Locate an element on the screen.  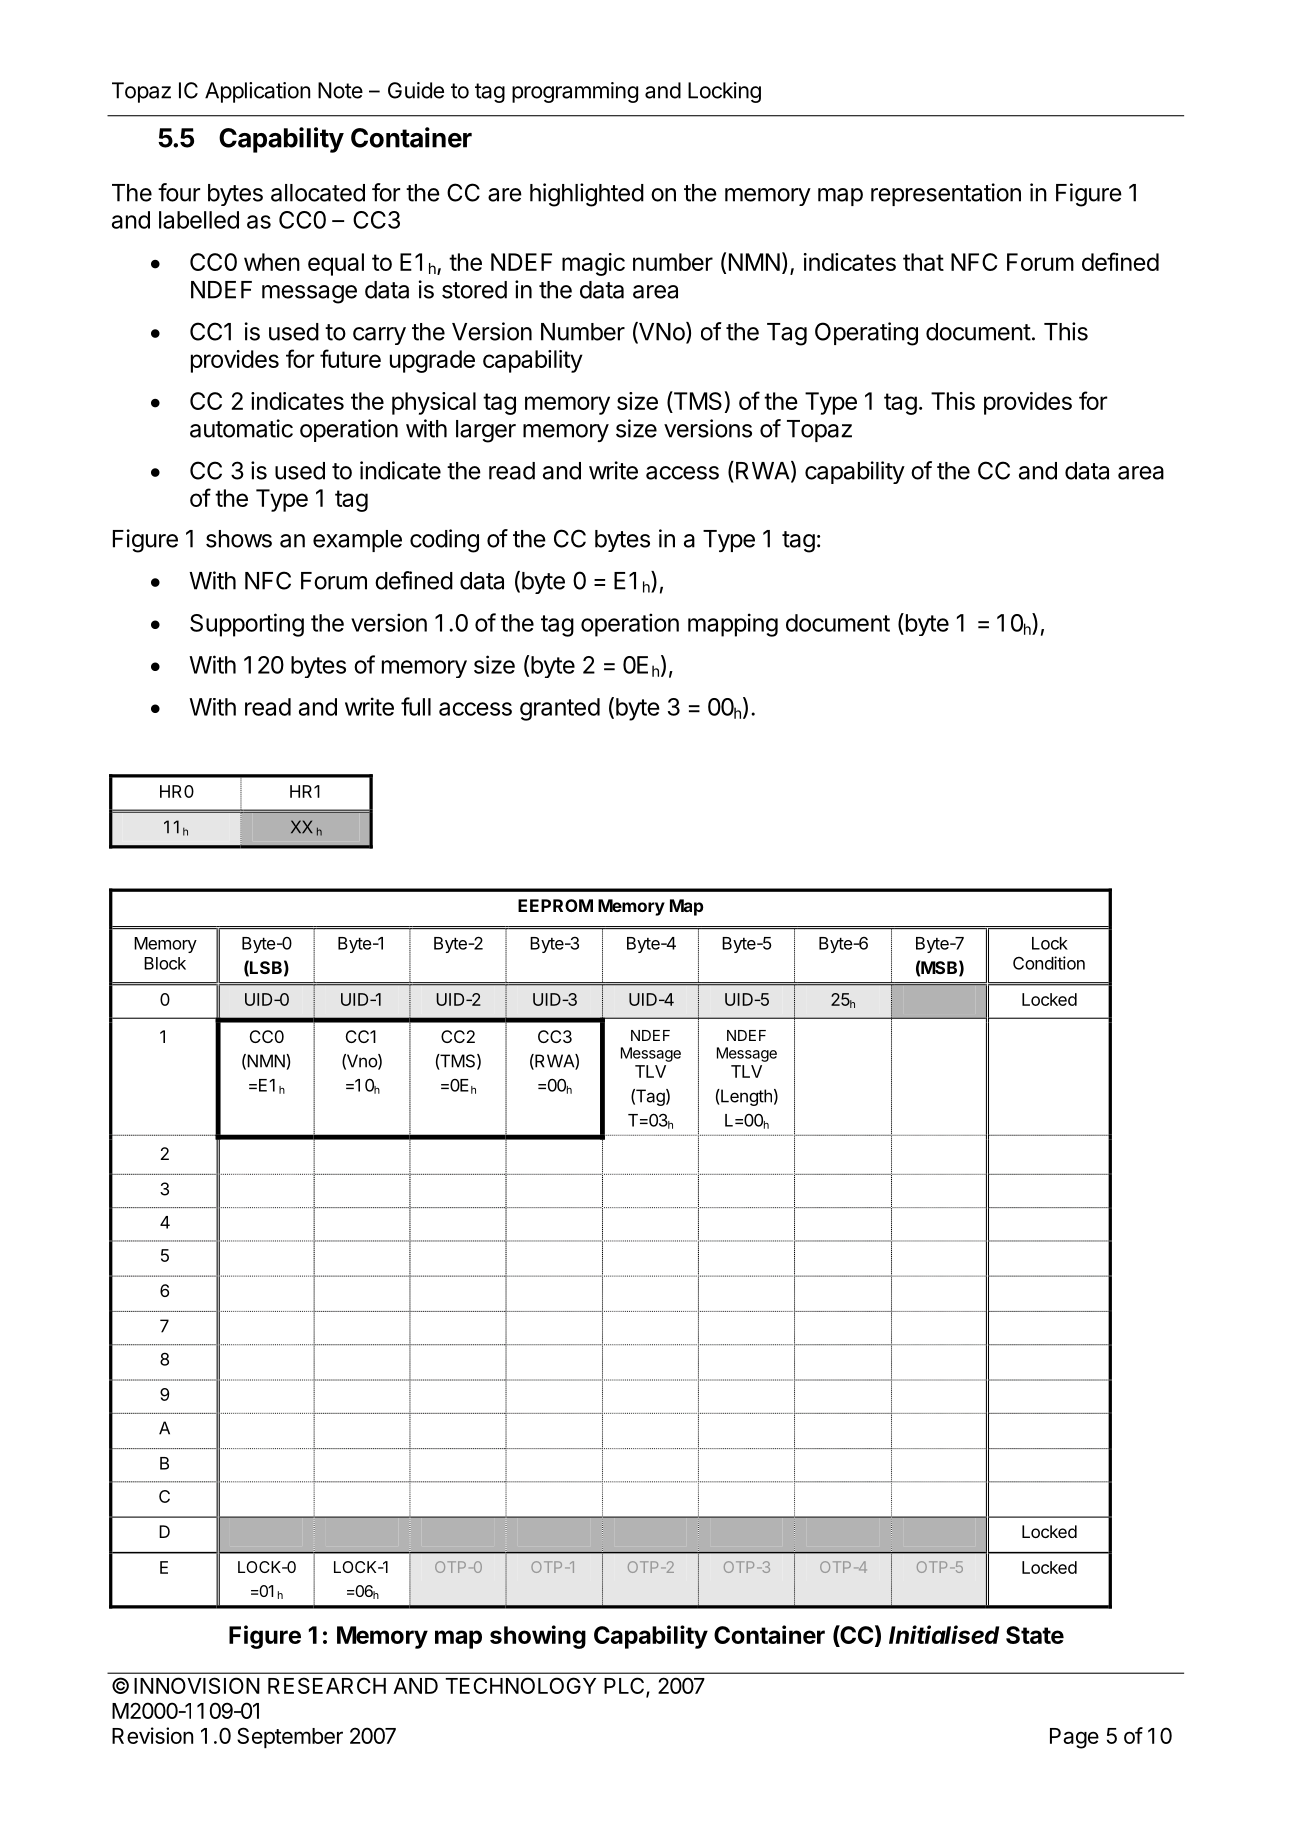
programming is located at coordinates (575, 92).
